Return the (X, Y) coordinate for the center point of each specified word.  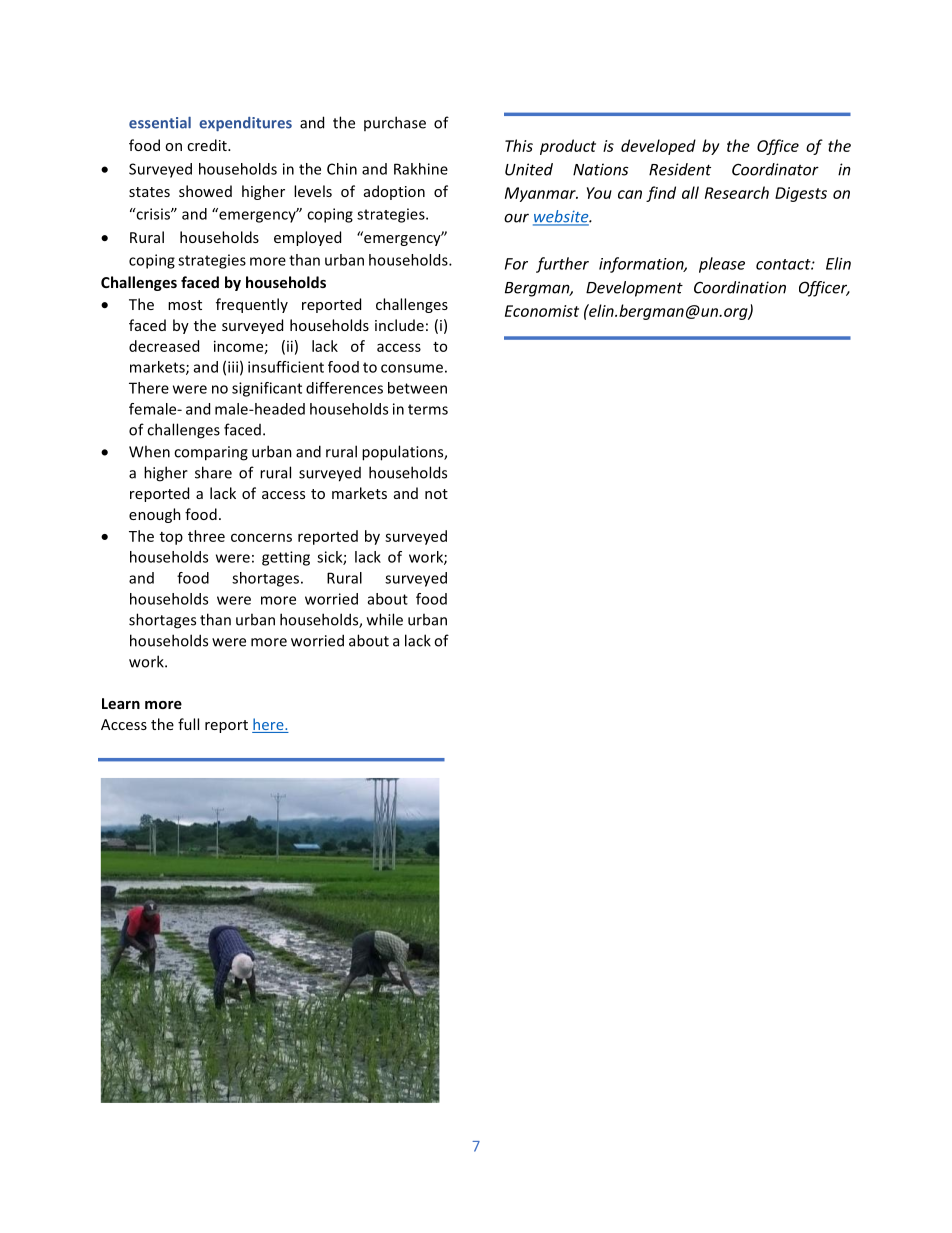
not (436, 494)
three (206, 536)
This (519, 145)
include (399, 325)
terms (428, 409)
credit (208, 145)
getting (286, 558)
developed (658, 147)
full (188, 724)
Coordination (740, 287)
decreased (164, 346)
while (385, 619)
